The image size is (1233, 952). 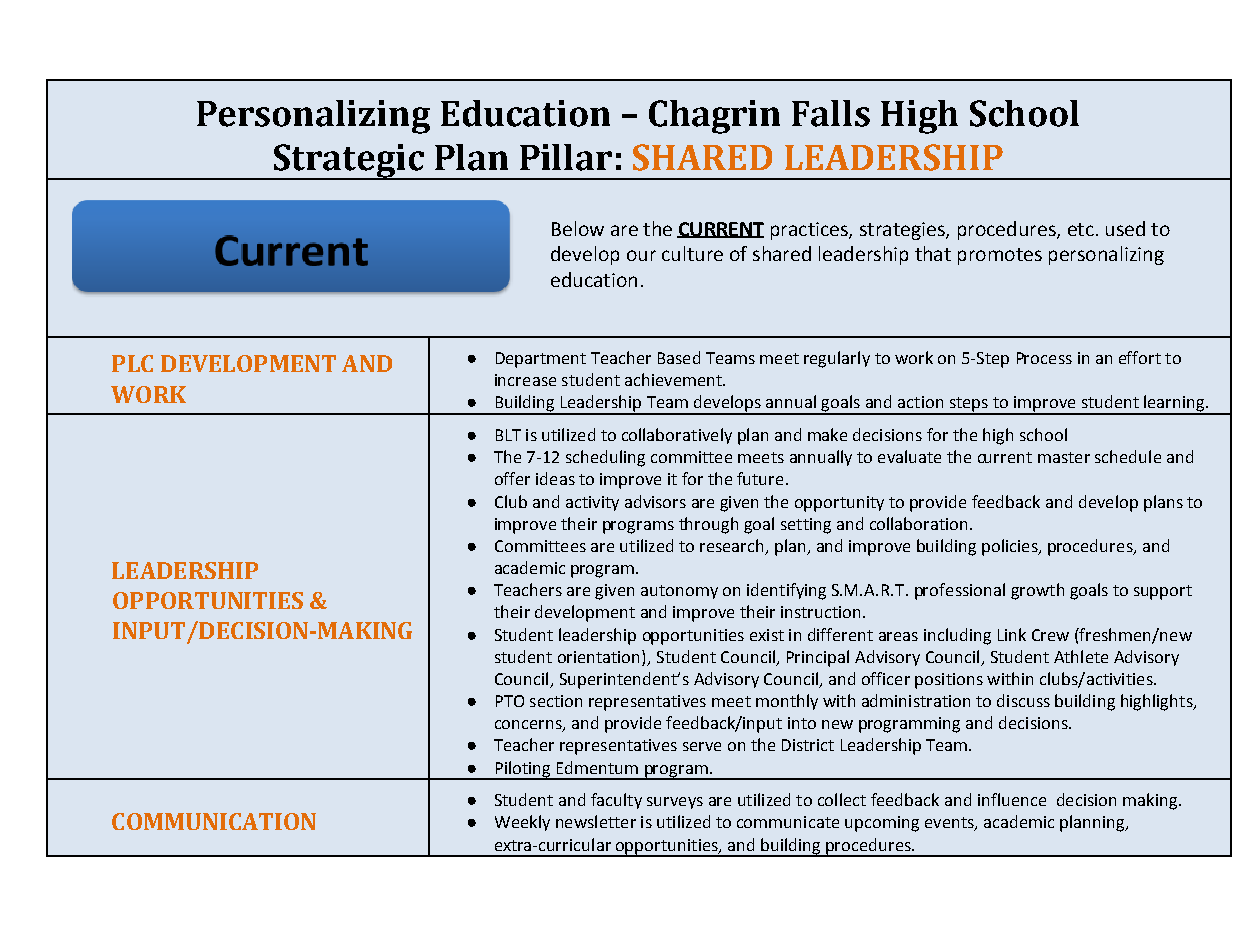 What do you see at coordinates (600, 656) in the screenshot?
I see `orientation` at bounding box center [600, 656].
